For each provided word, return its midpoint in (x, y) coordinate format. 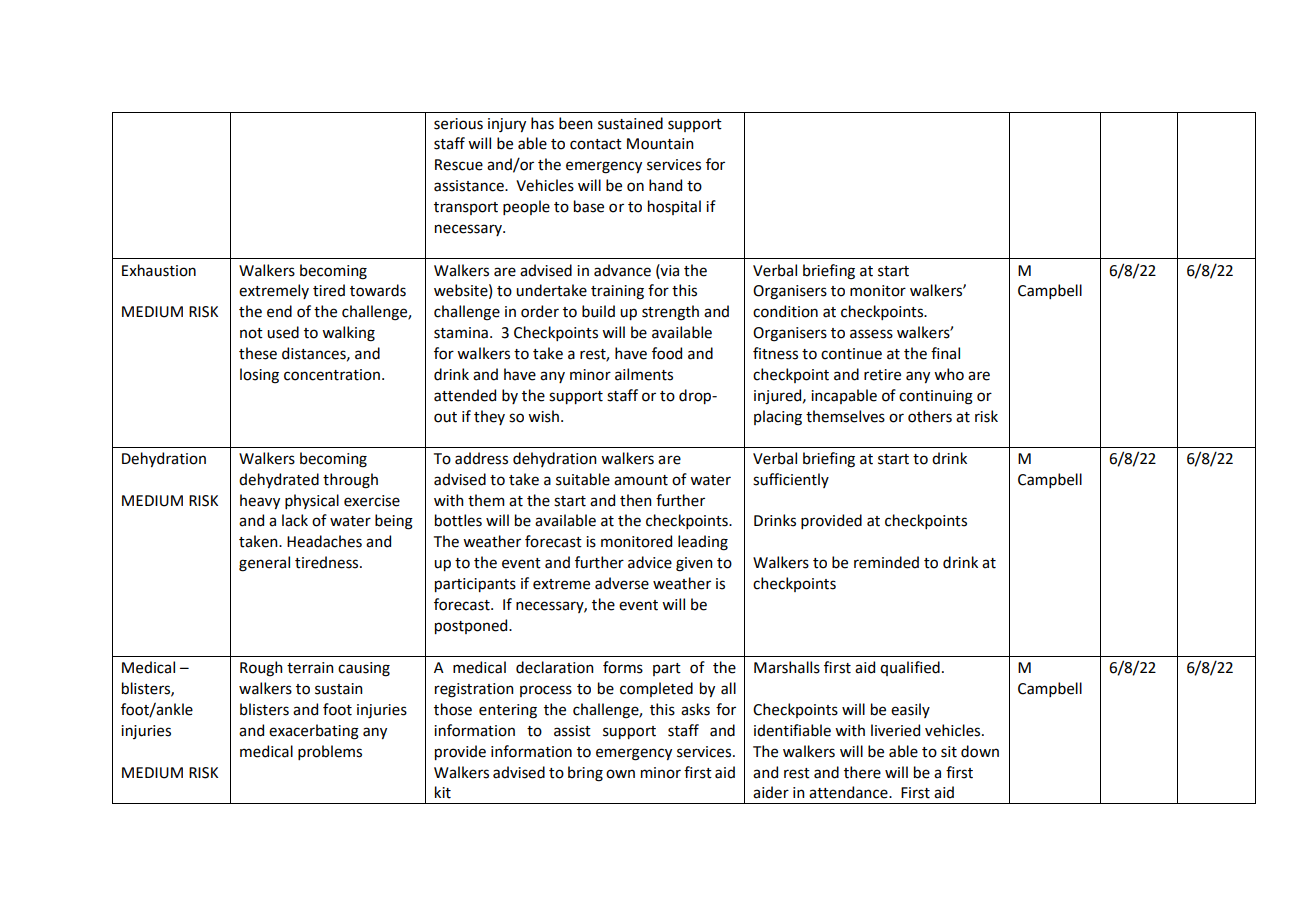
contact (596, 144)
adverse (622, 583)
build (598, 311)
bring (585, 774)
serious (458, 124)
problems (330, 752)
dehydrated (279, 480)
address (481, 458)
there (862, 772)
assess (871, 334)
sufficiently (791, 480)
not (251, 333)
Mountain (660, 144)
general (264, 564)
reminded (886, 562)
